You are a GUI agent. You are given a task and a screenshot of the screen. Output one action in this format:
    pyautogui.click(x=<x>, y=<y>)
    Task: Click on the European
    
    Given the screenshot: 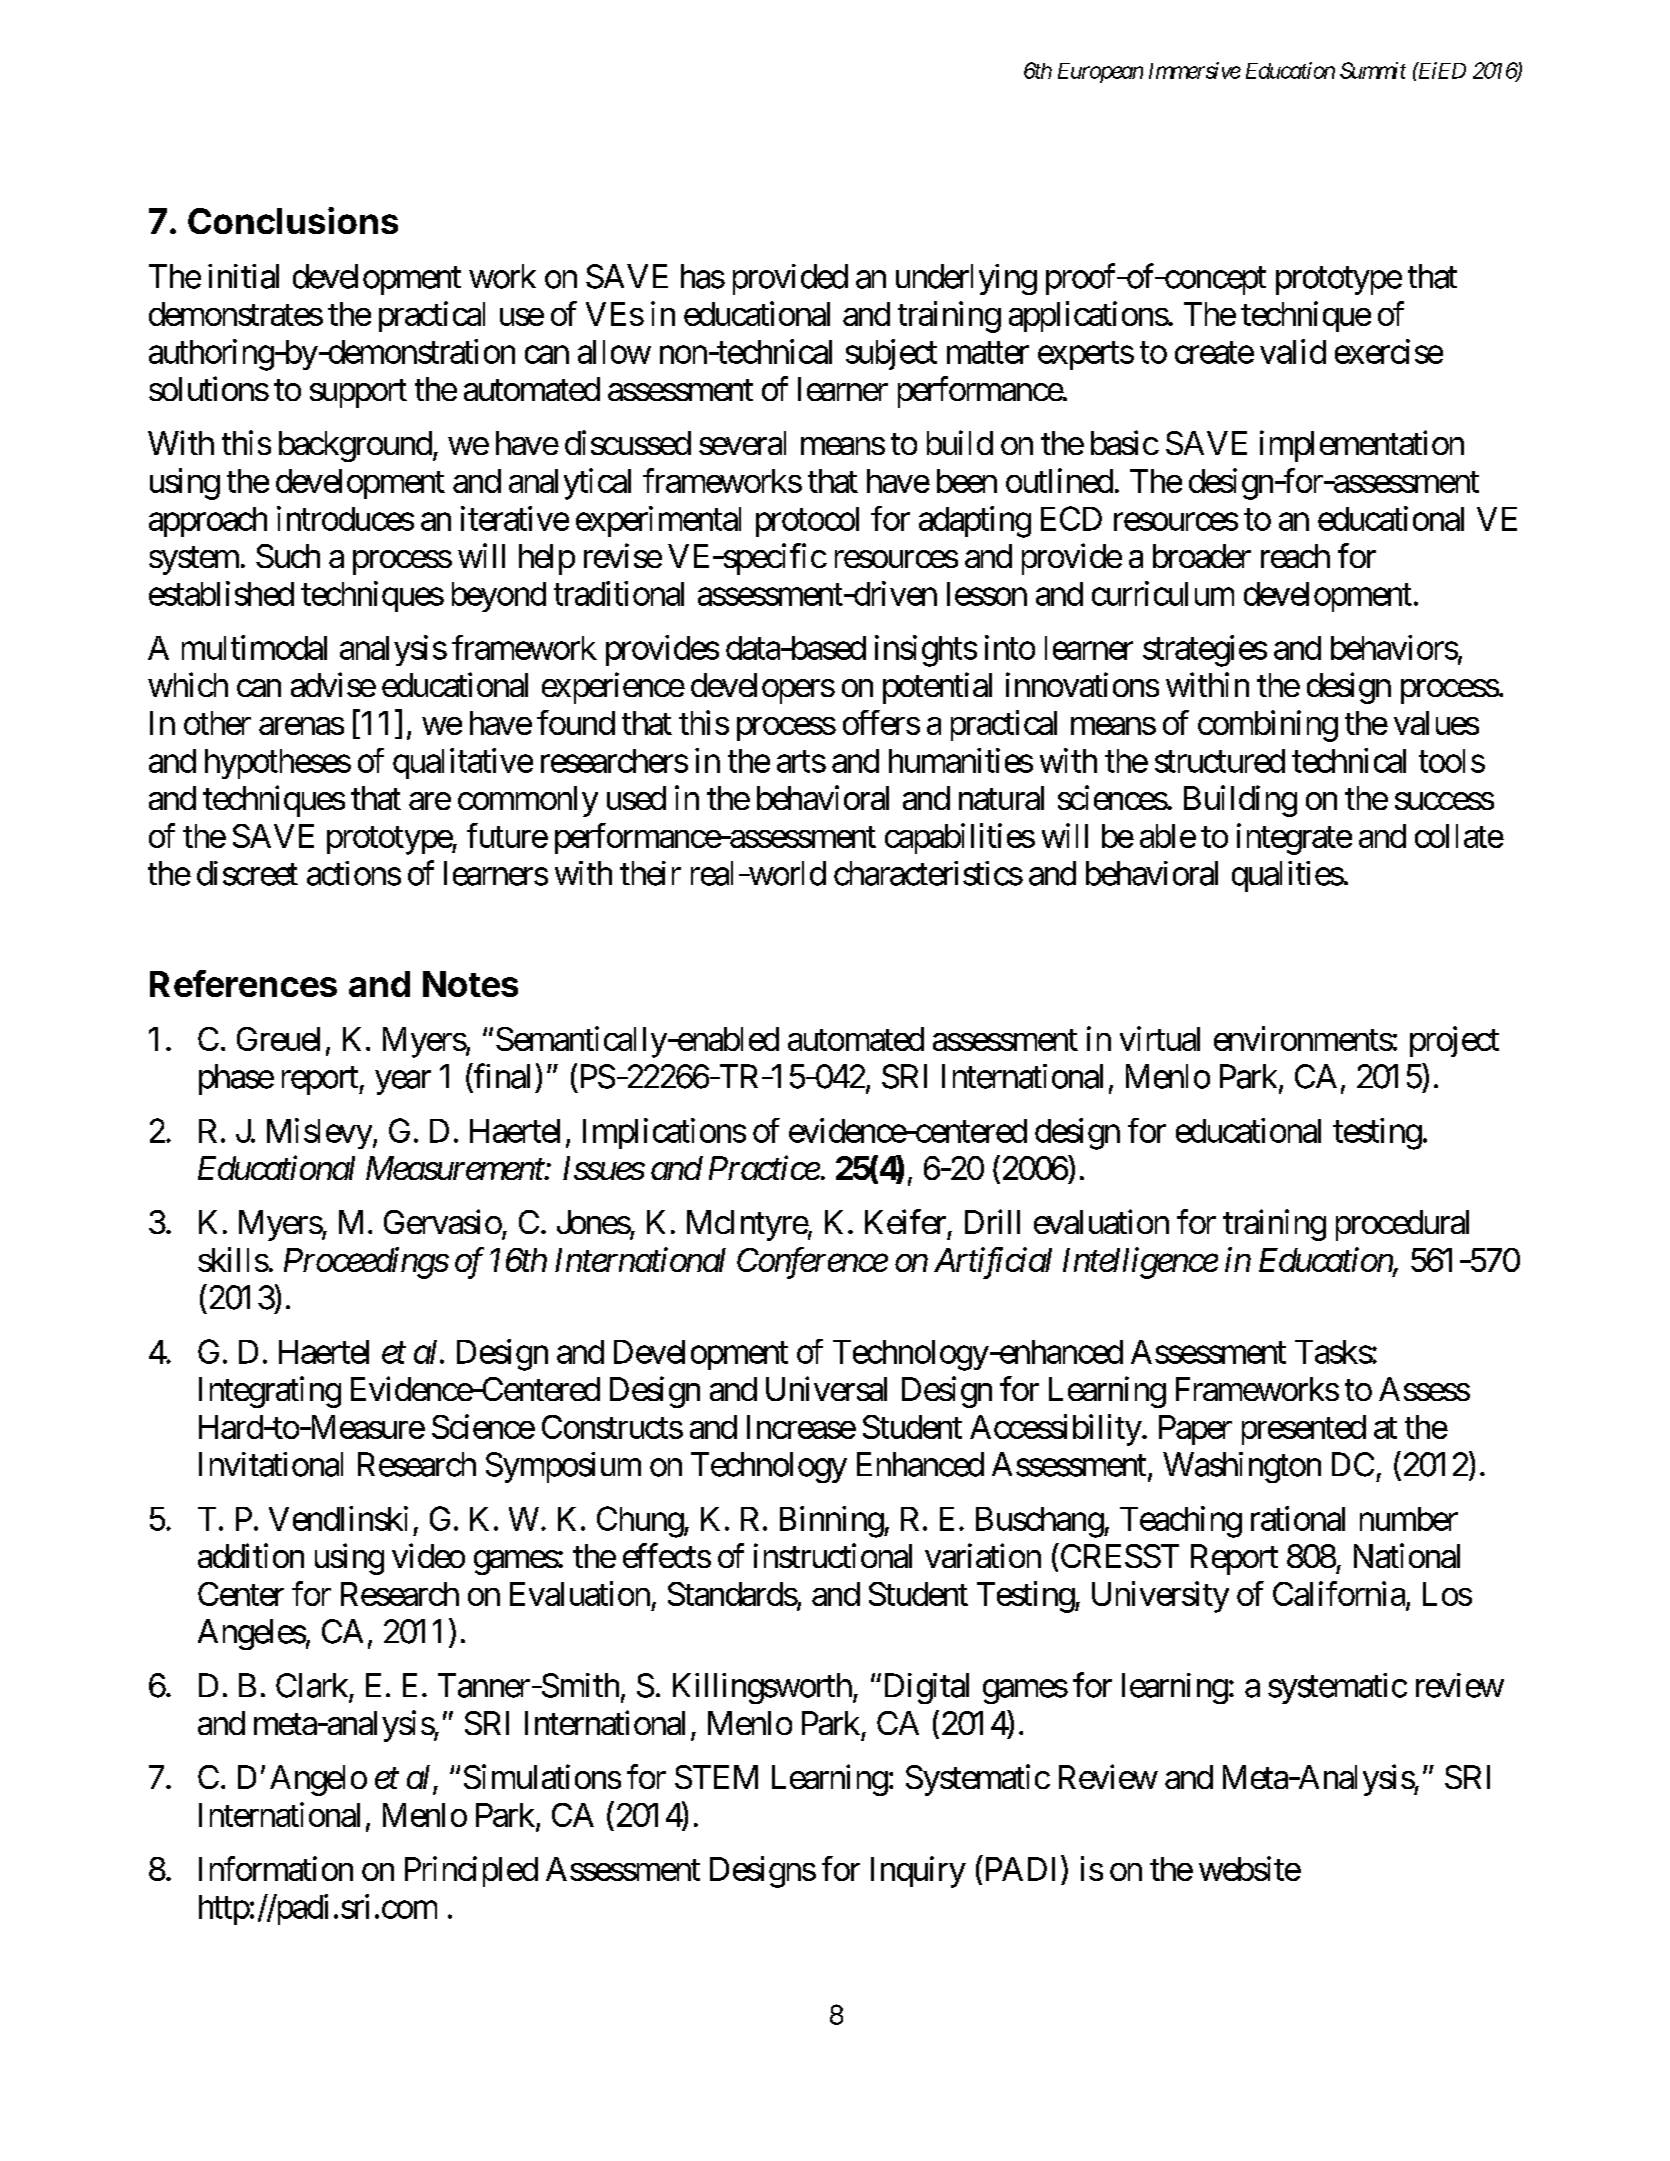 What is the action you would take?
    pyautogui.click(x=1100, y=73)
